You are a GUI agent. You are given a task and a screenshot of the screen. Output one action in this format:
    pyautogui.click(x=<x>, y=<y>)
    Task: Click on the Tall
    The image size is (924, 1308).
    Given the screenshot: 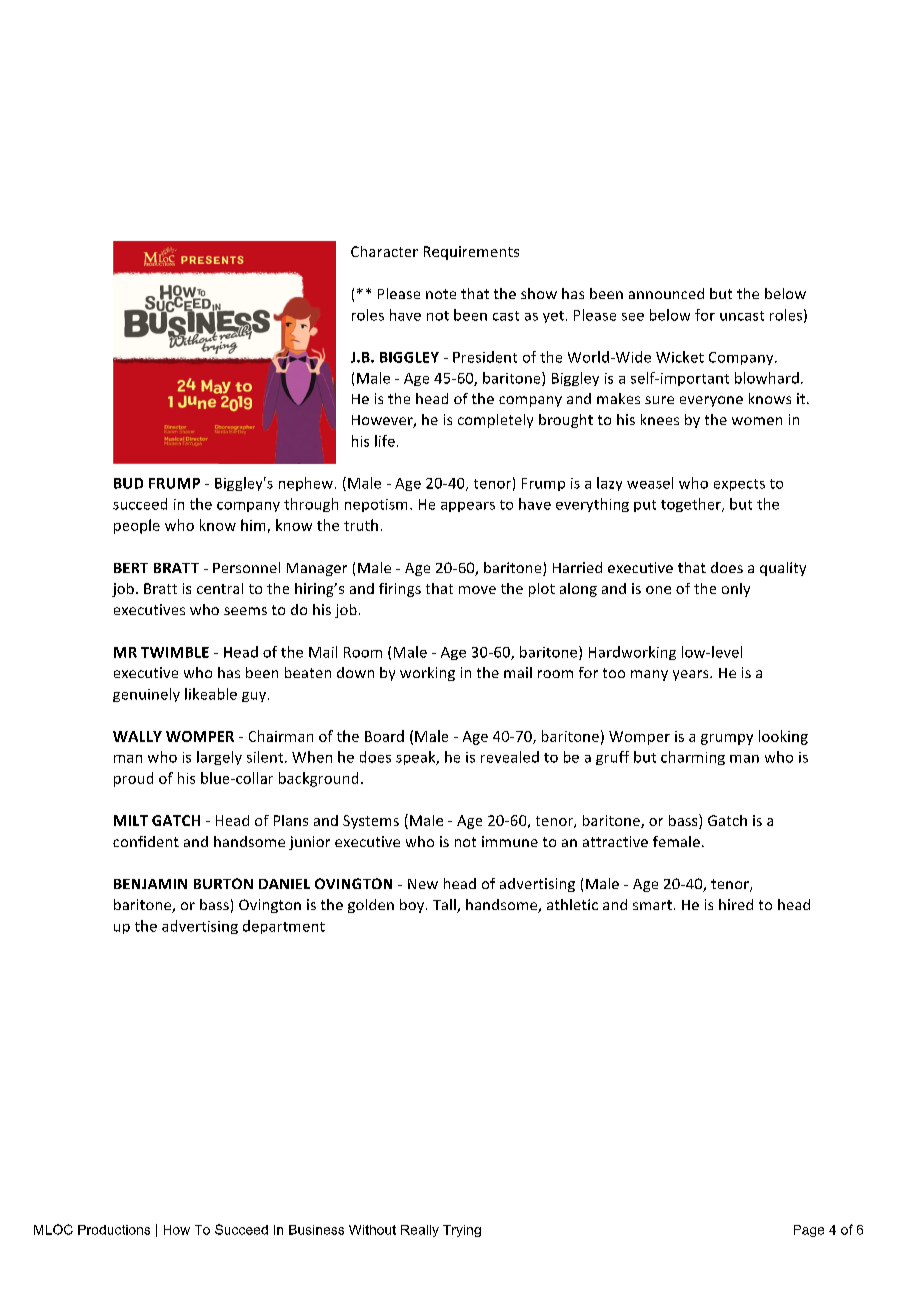 What is the action you would take?
    pyautogui.click(x=445, y=906)
